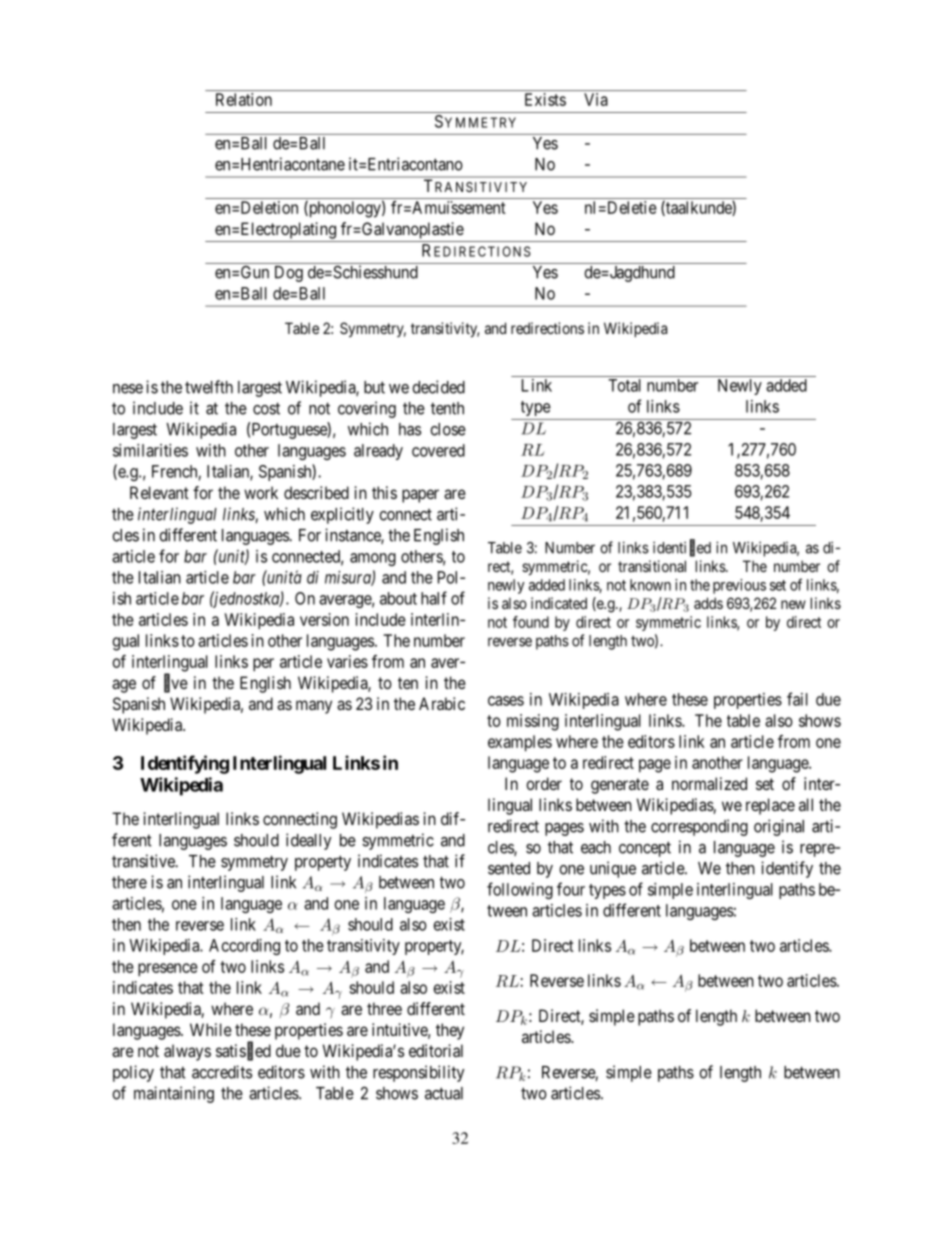 Image resolution: width=952 pixels, height=1233 pixels. Describe the element at coordinates (150, 450) in the page. I see `similarities` at that location.
